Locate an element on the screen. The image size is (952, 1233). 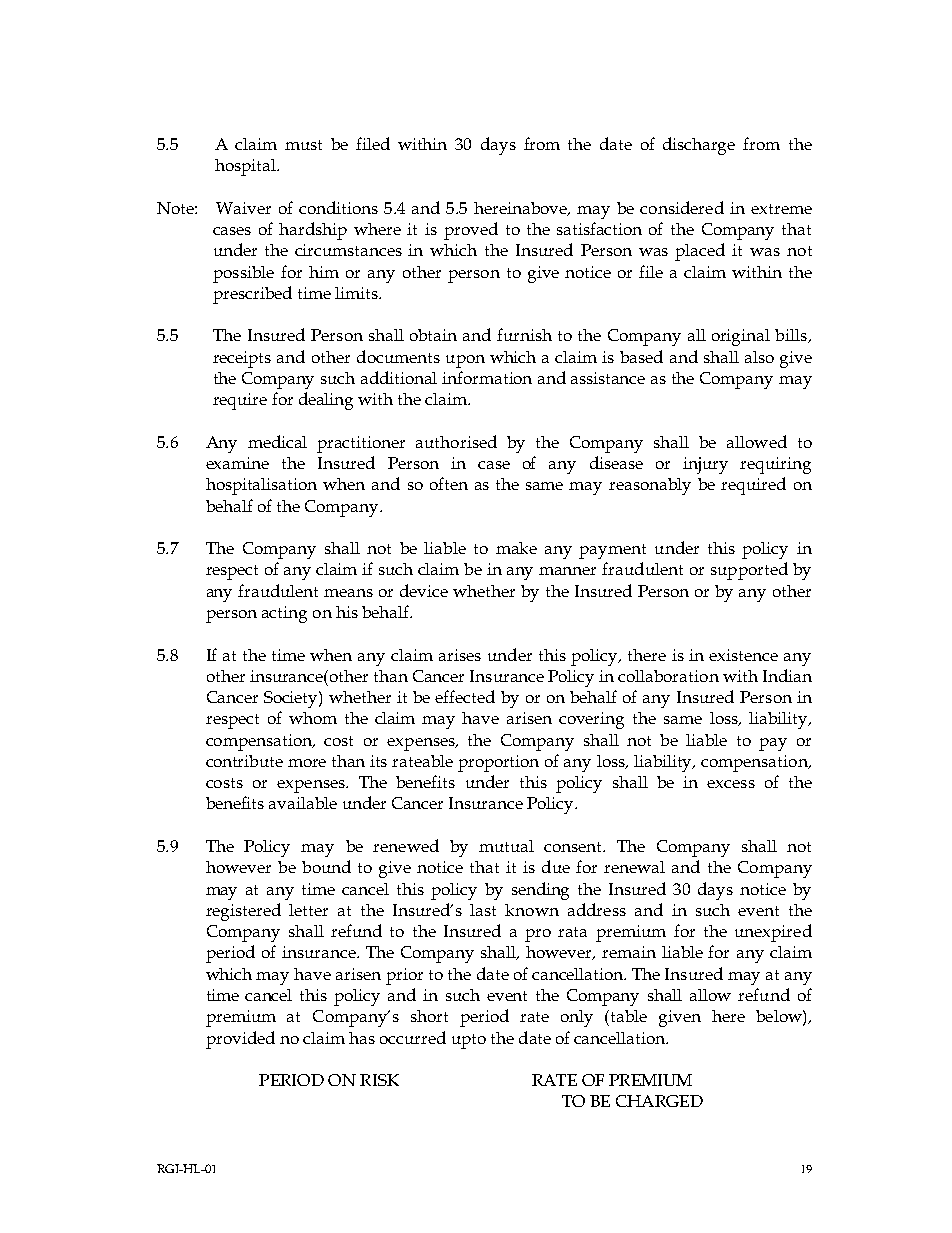
CHARGED is located at coordinates (659, 1101).
